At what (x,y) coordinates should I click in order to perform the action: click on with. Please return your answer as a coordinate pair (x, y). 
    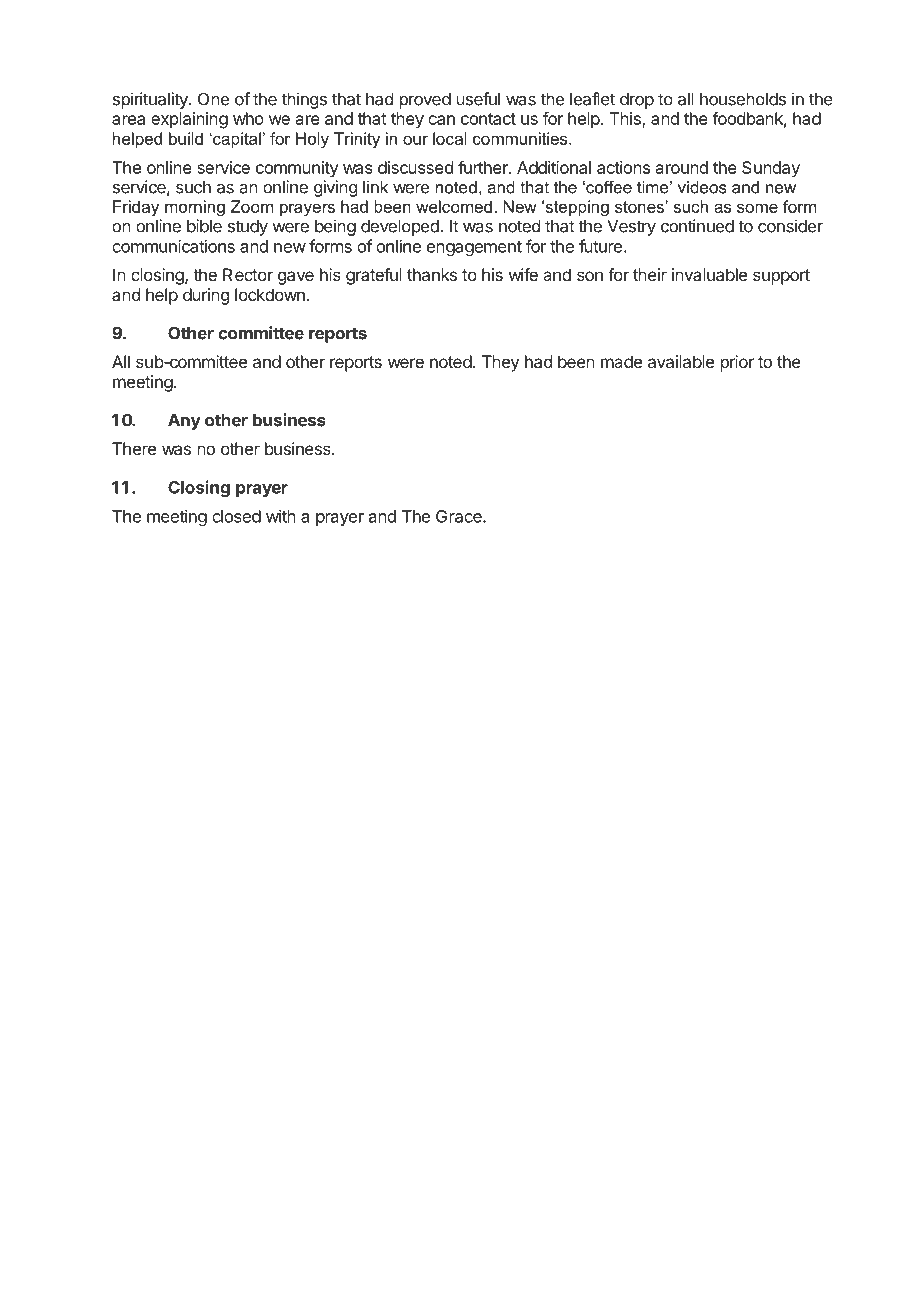
    Looking at the image, I should click on (281, 516).
